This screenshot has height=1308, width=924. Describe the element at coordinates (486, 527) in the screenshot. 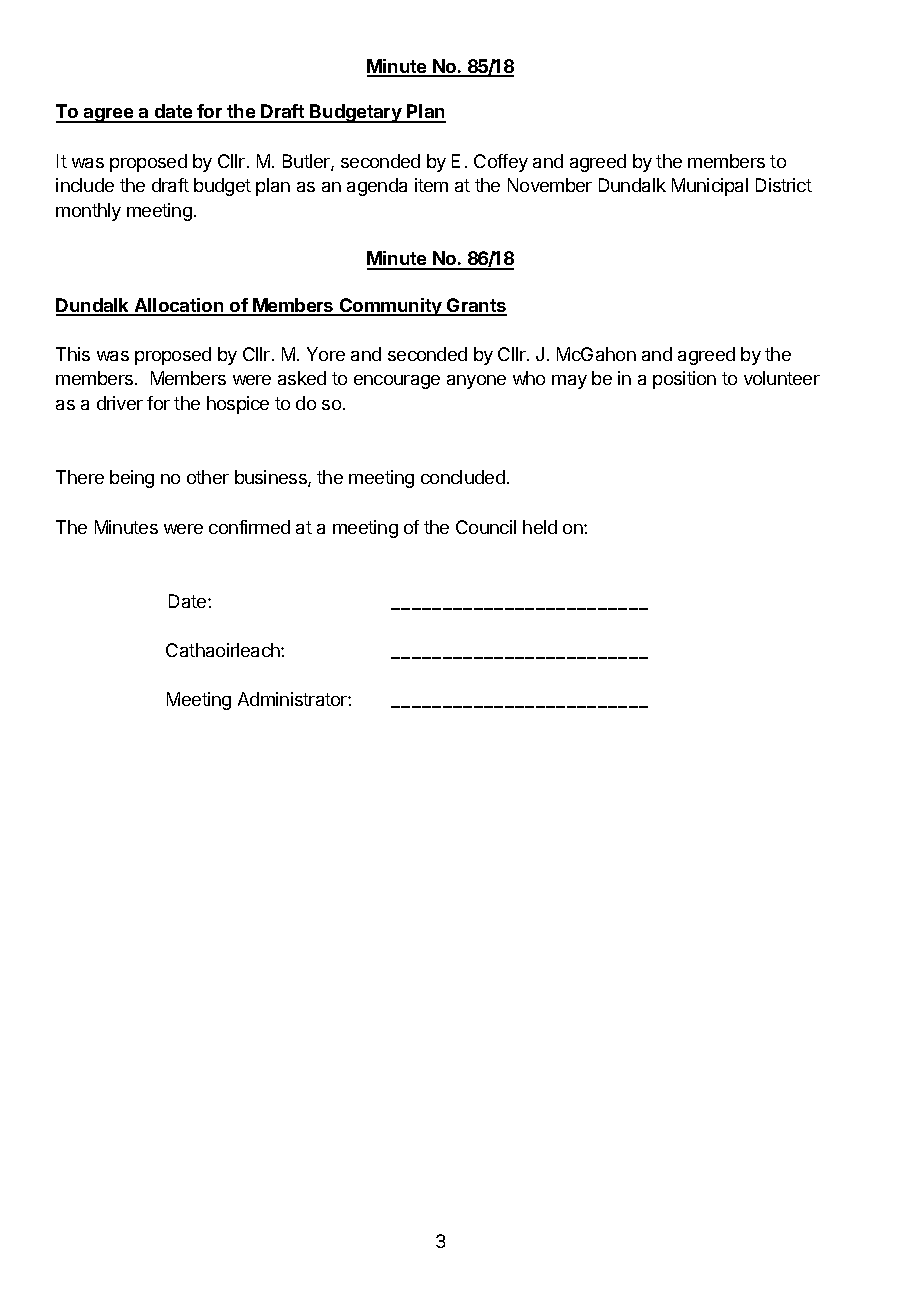

I see `Council` at that location.
